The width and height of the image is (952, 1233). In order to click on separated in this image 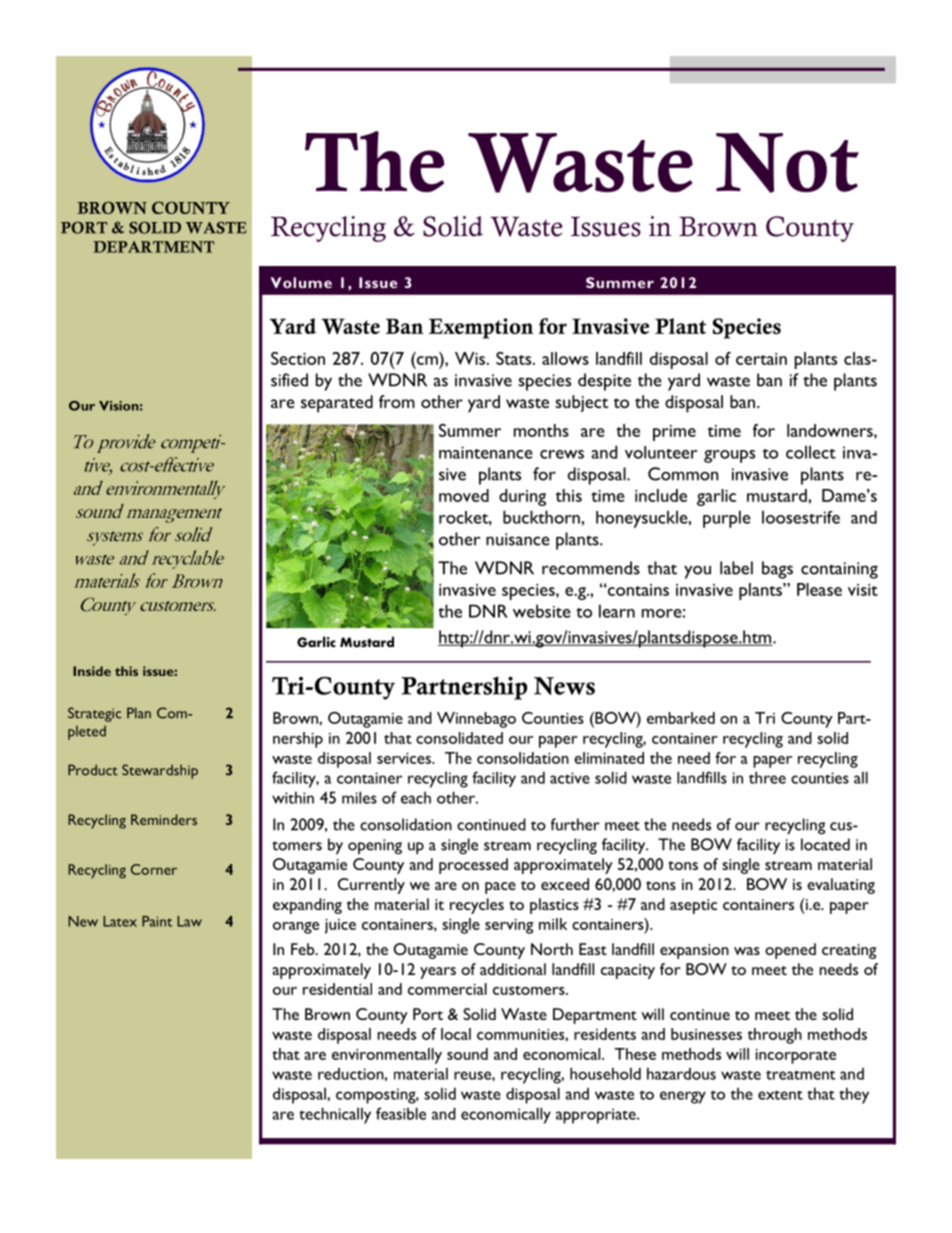, I will do `click(337, 404)`.
